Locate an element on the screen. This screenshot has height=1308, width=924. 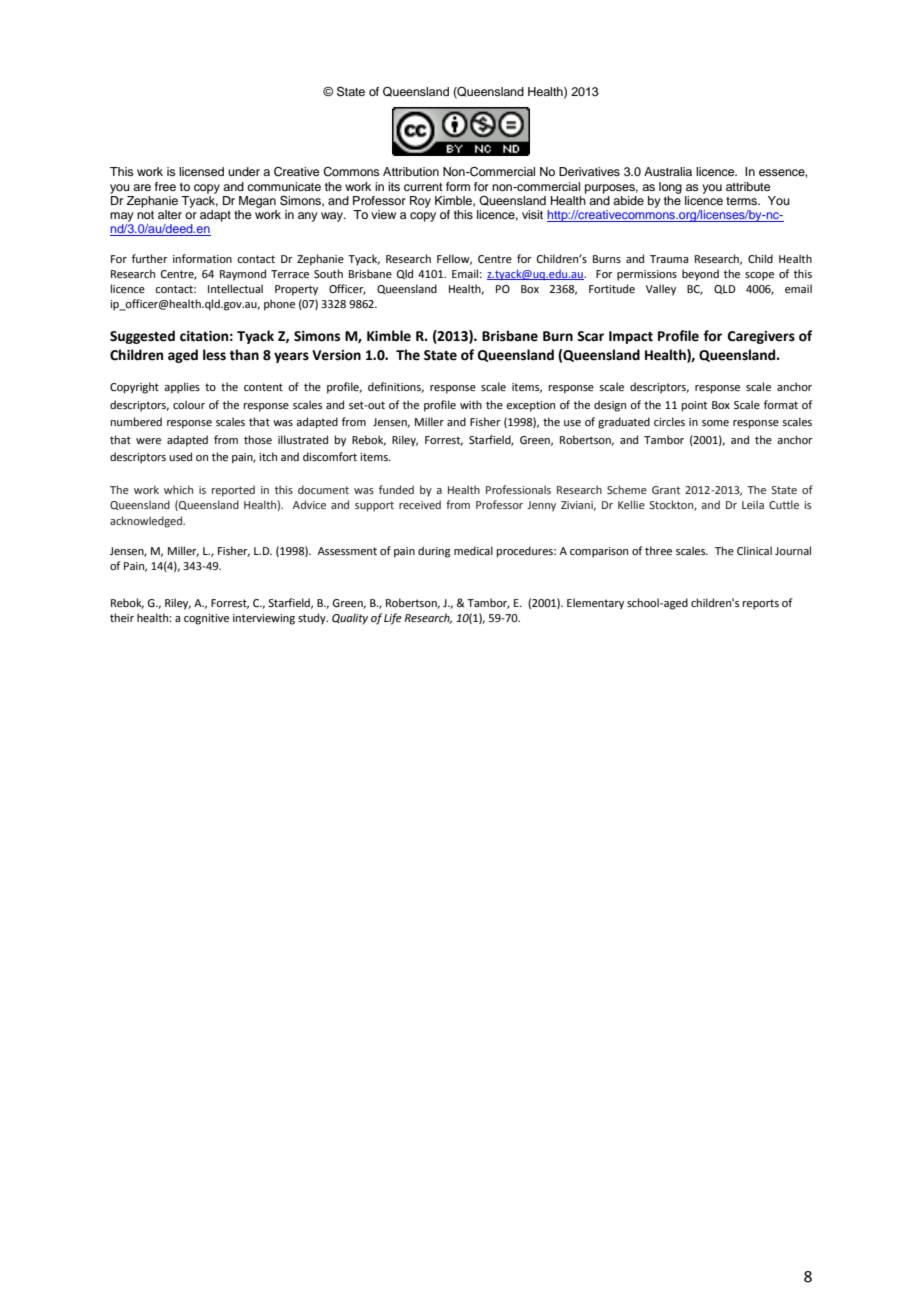
Life is located at coordinates (393, 619).
